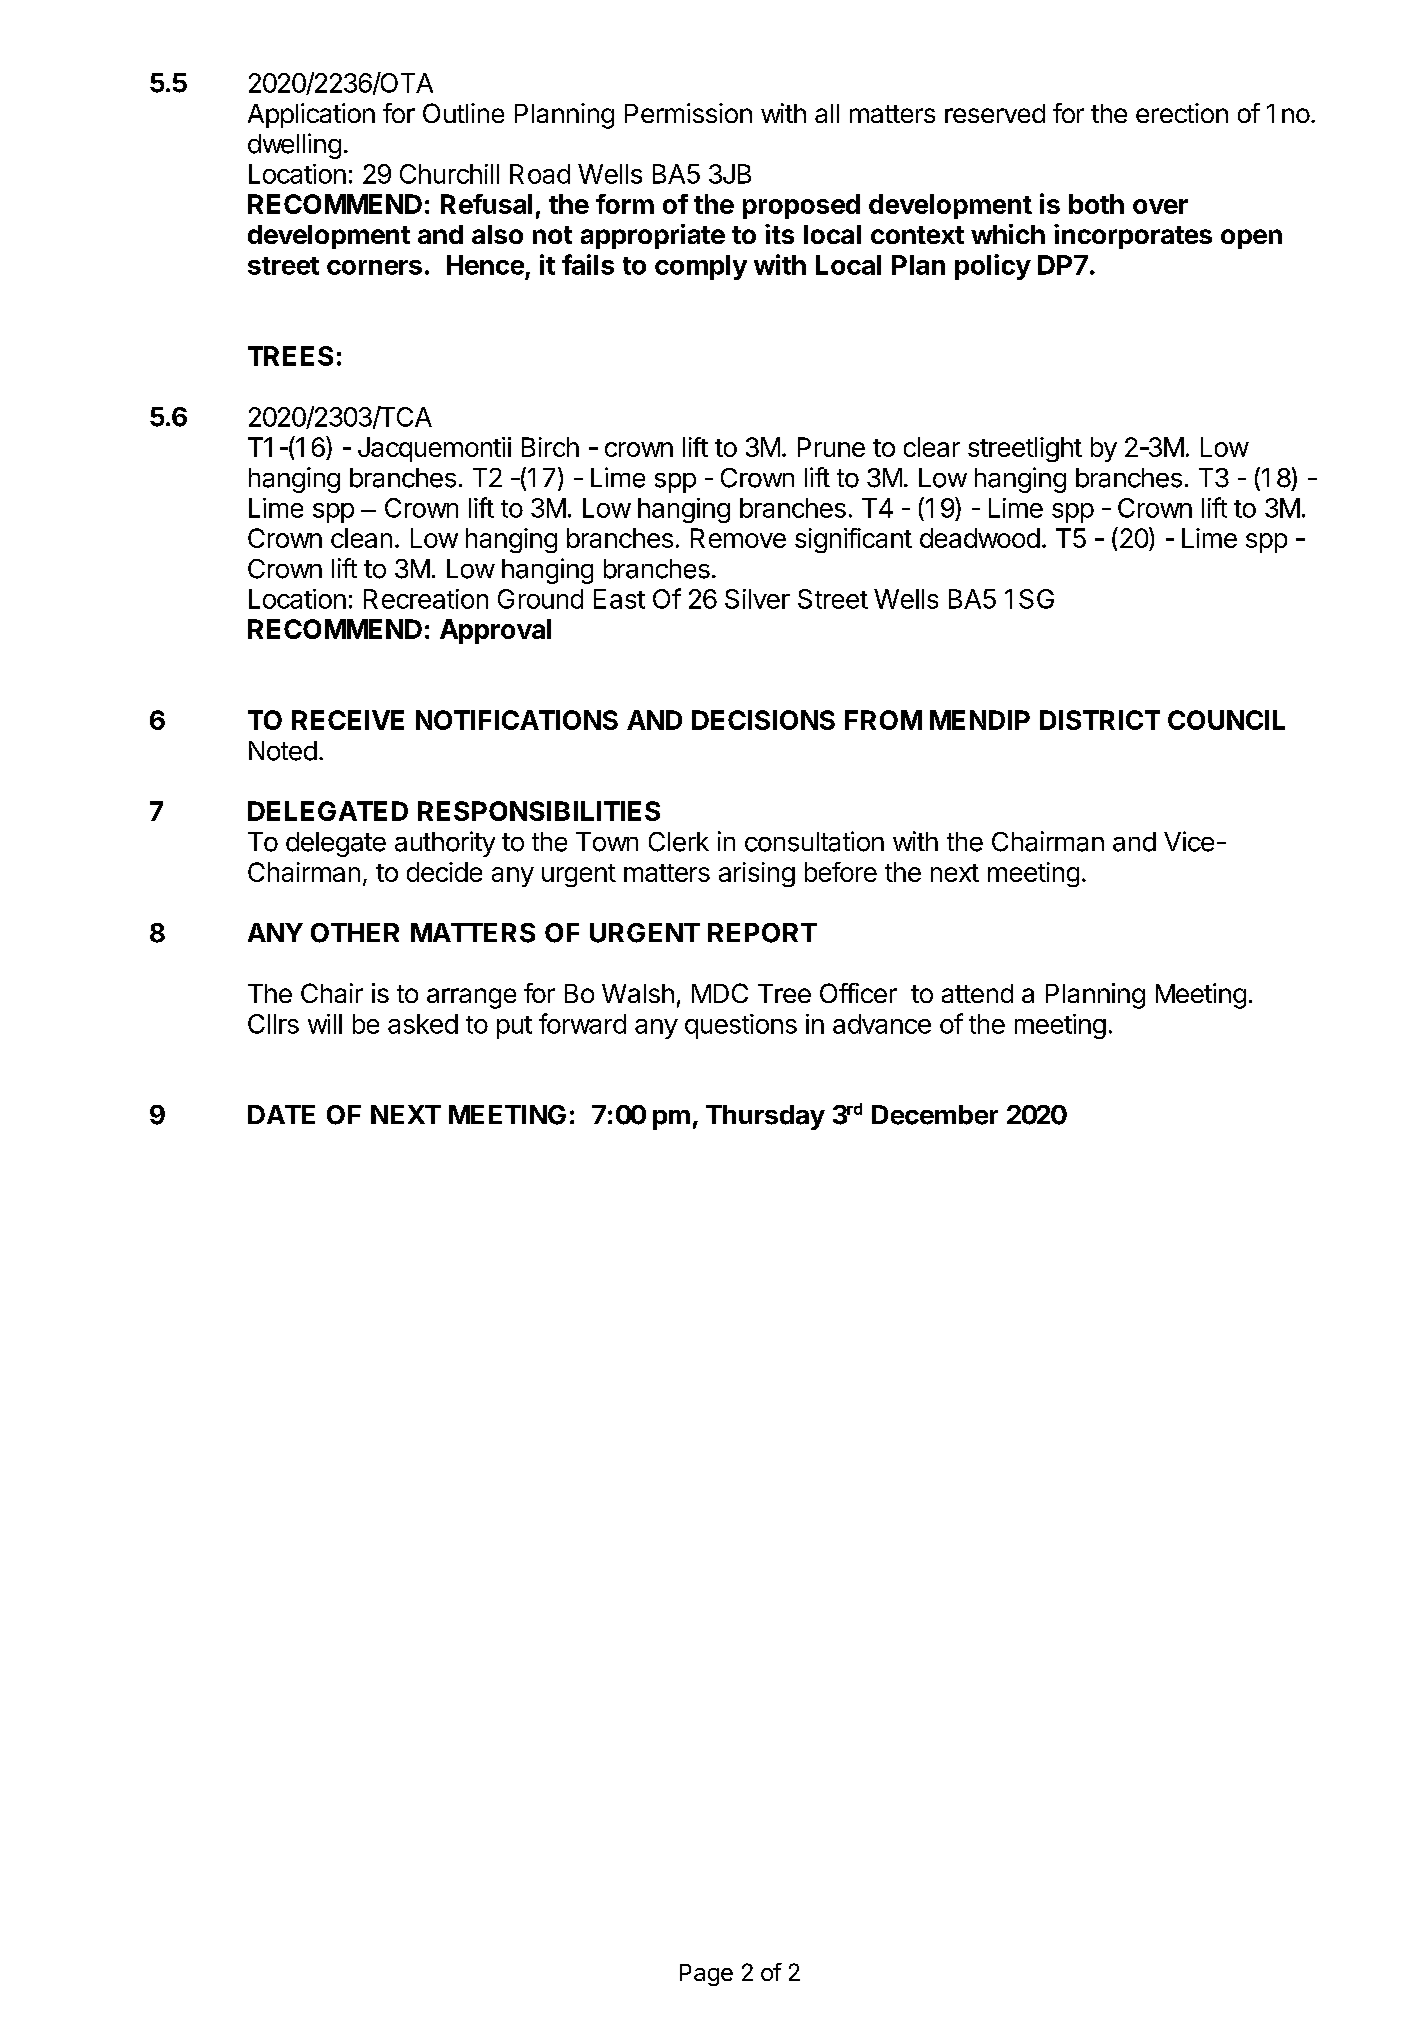  Describe the element at coordinates (765, 1117) in the screenshot. I see `Thursday` at that location.
